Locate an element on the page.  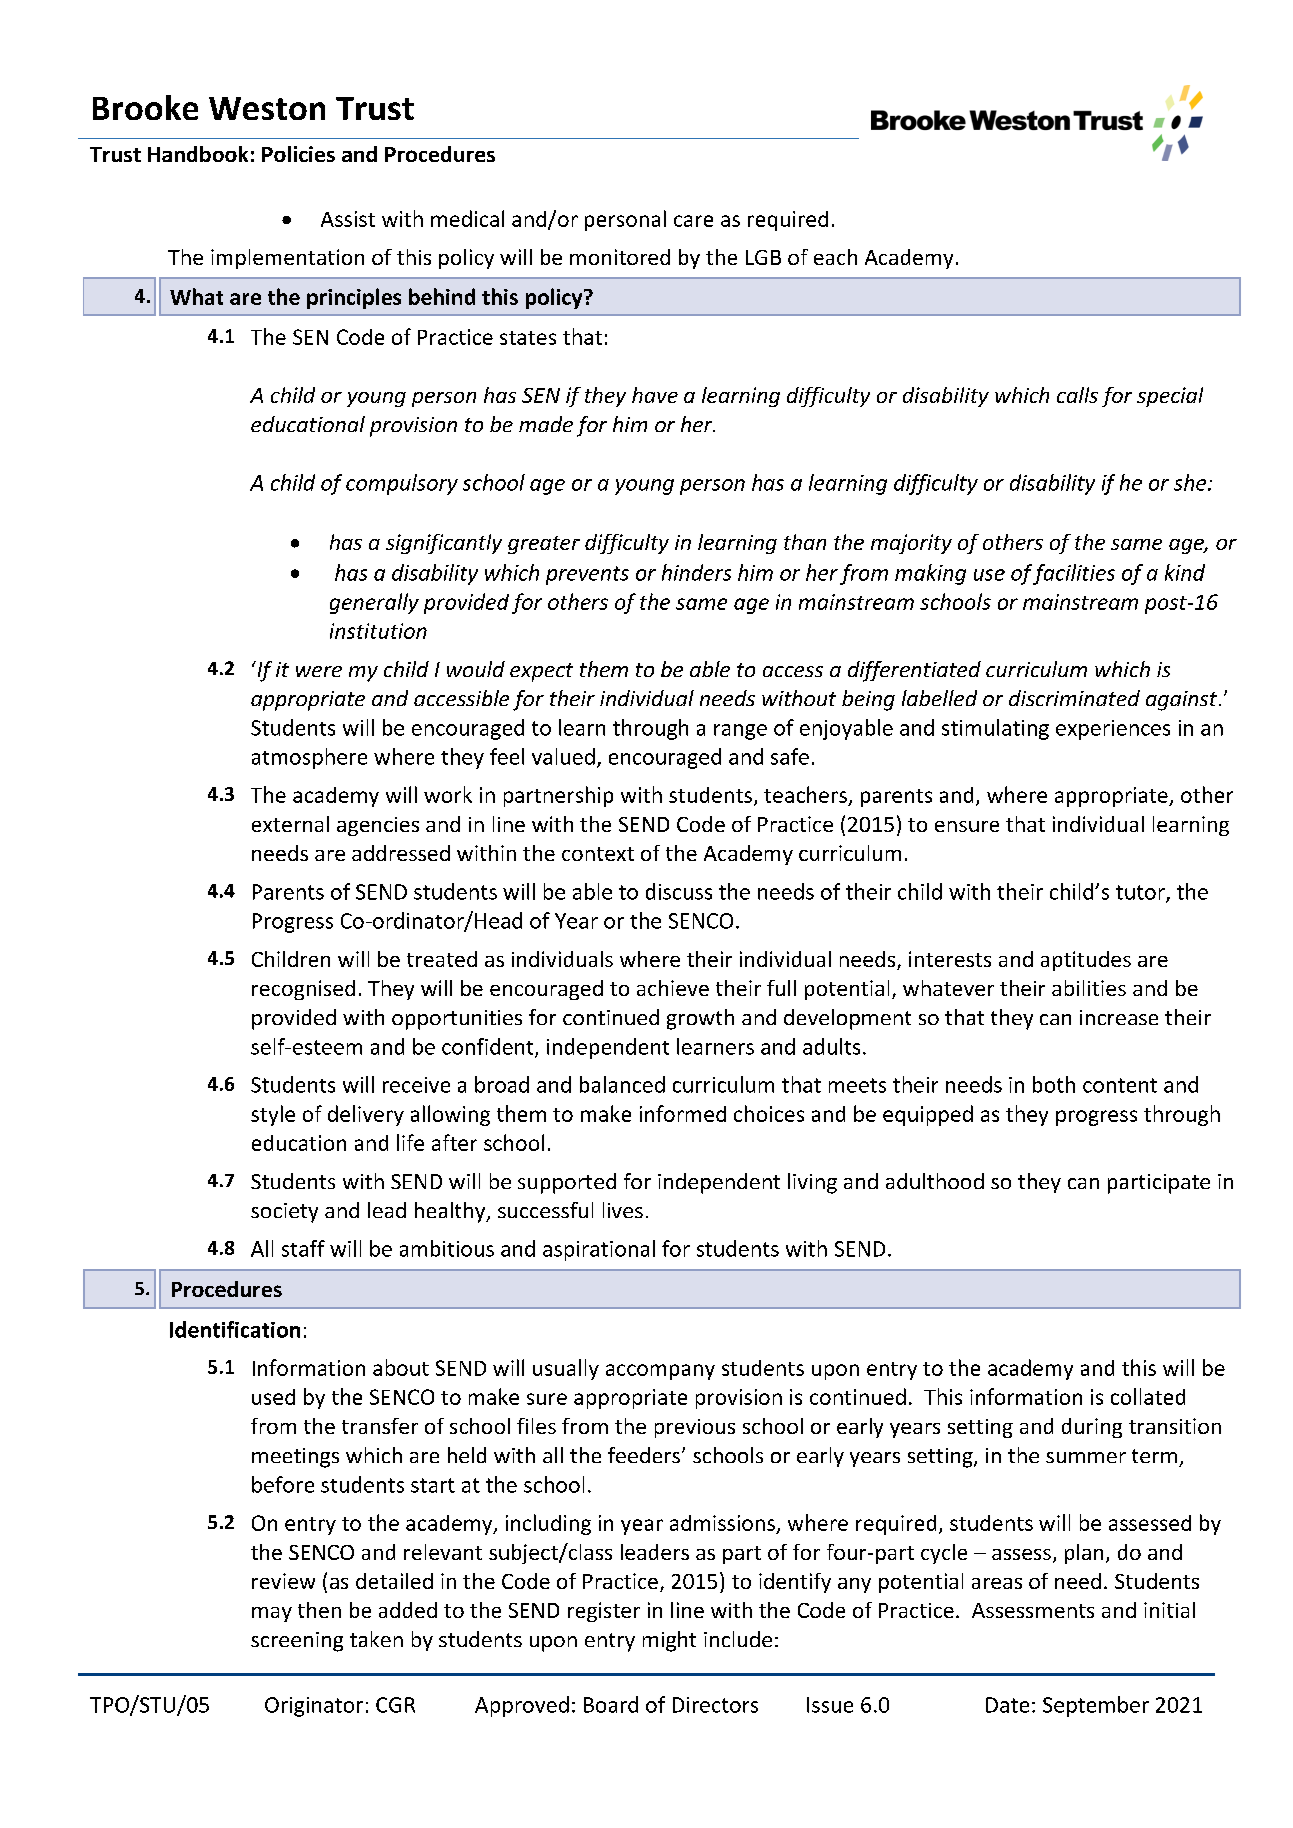
might is located at coordinates (669, 1641).
